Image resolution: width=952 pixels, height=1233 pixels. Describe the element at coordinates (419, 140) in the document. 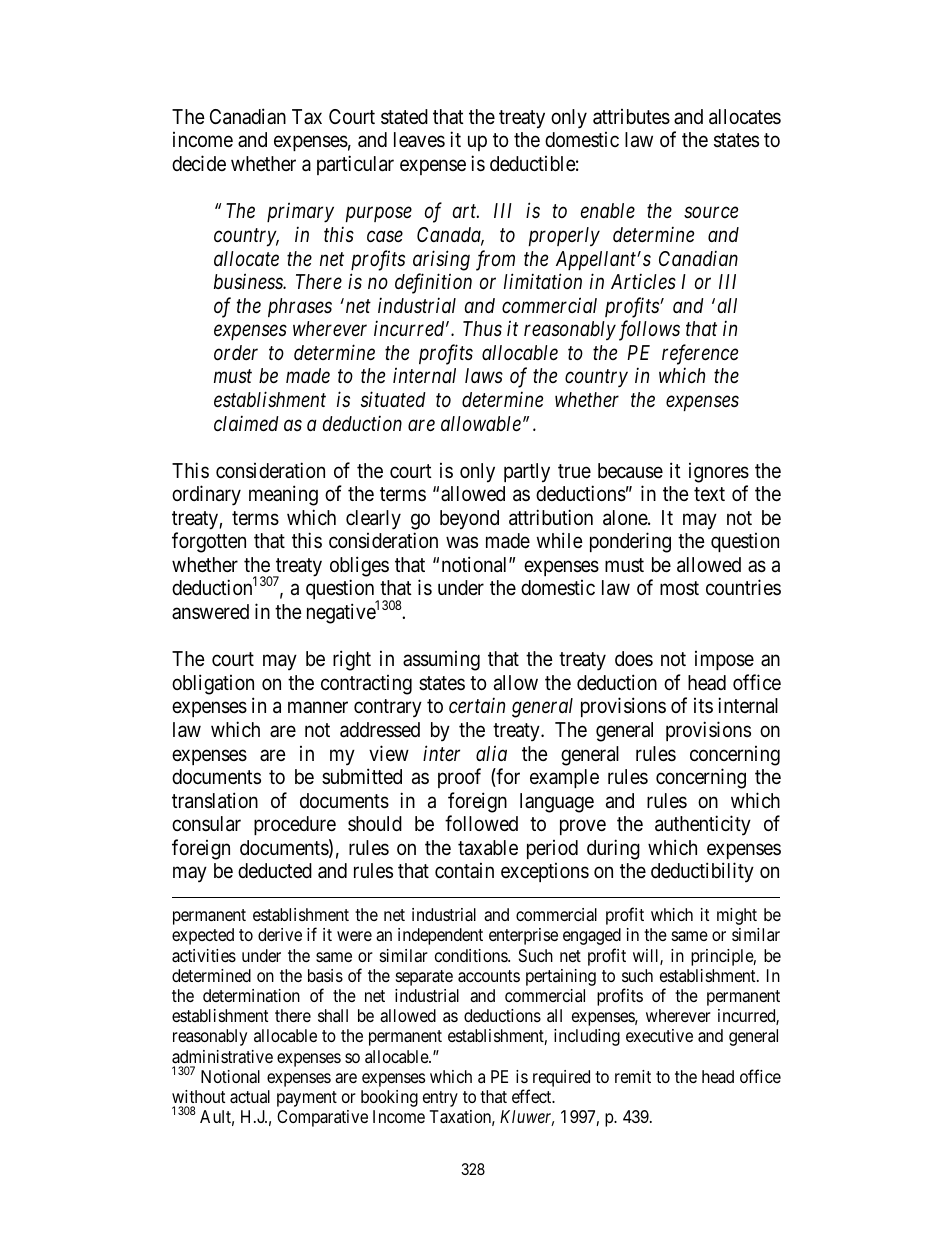

I see `leaves` at that location.
